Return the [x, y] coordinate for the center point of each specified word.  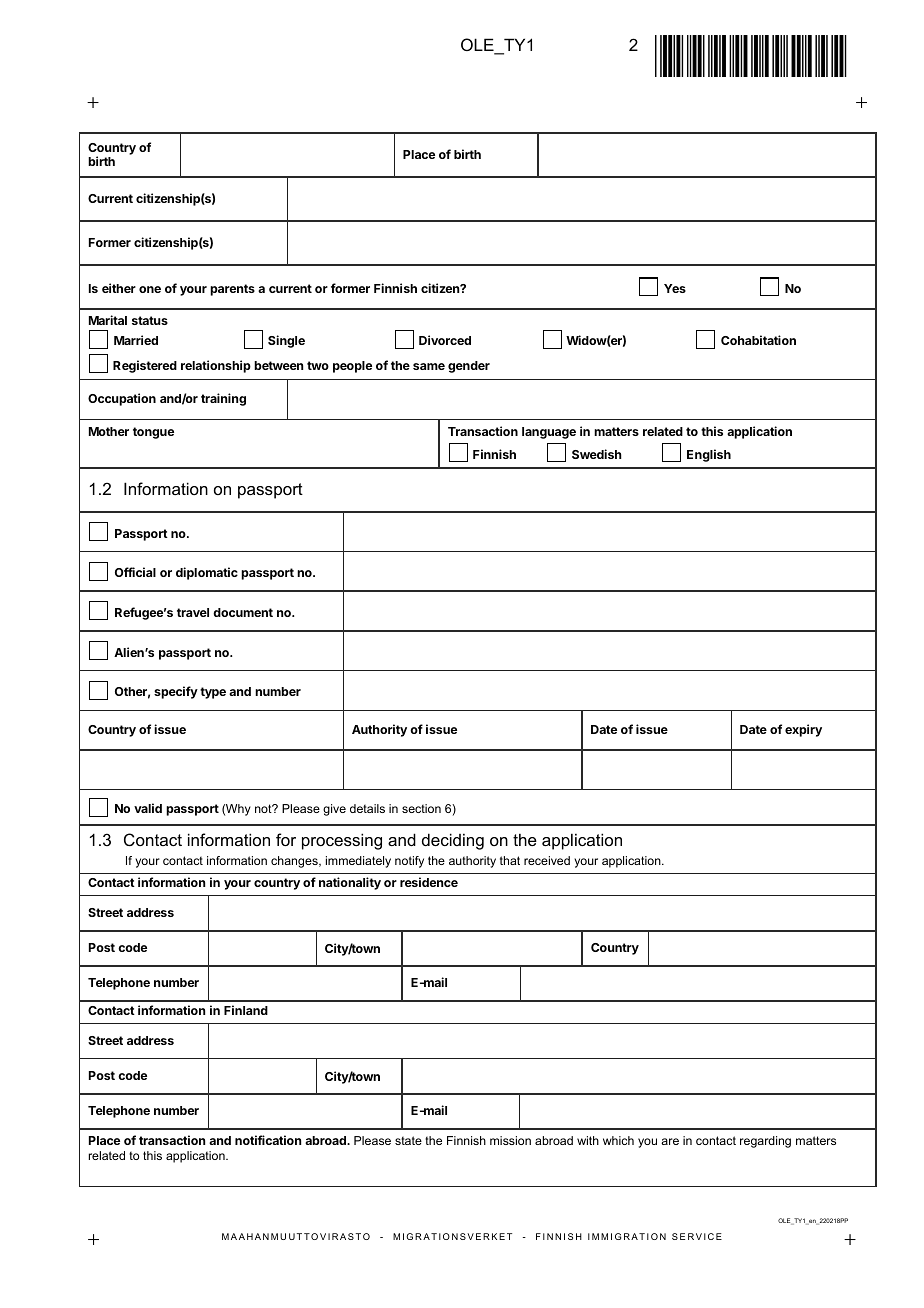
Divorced [445, 340]
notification [268, 1140]
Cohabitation [758, 340]
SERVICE [697, 1236]
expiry [803, 730]
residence [429, 882]
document [243, 612]
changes [295, 862]
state [408, 1140]
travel [193, 612]
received [547, 860]
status [150, 320]
